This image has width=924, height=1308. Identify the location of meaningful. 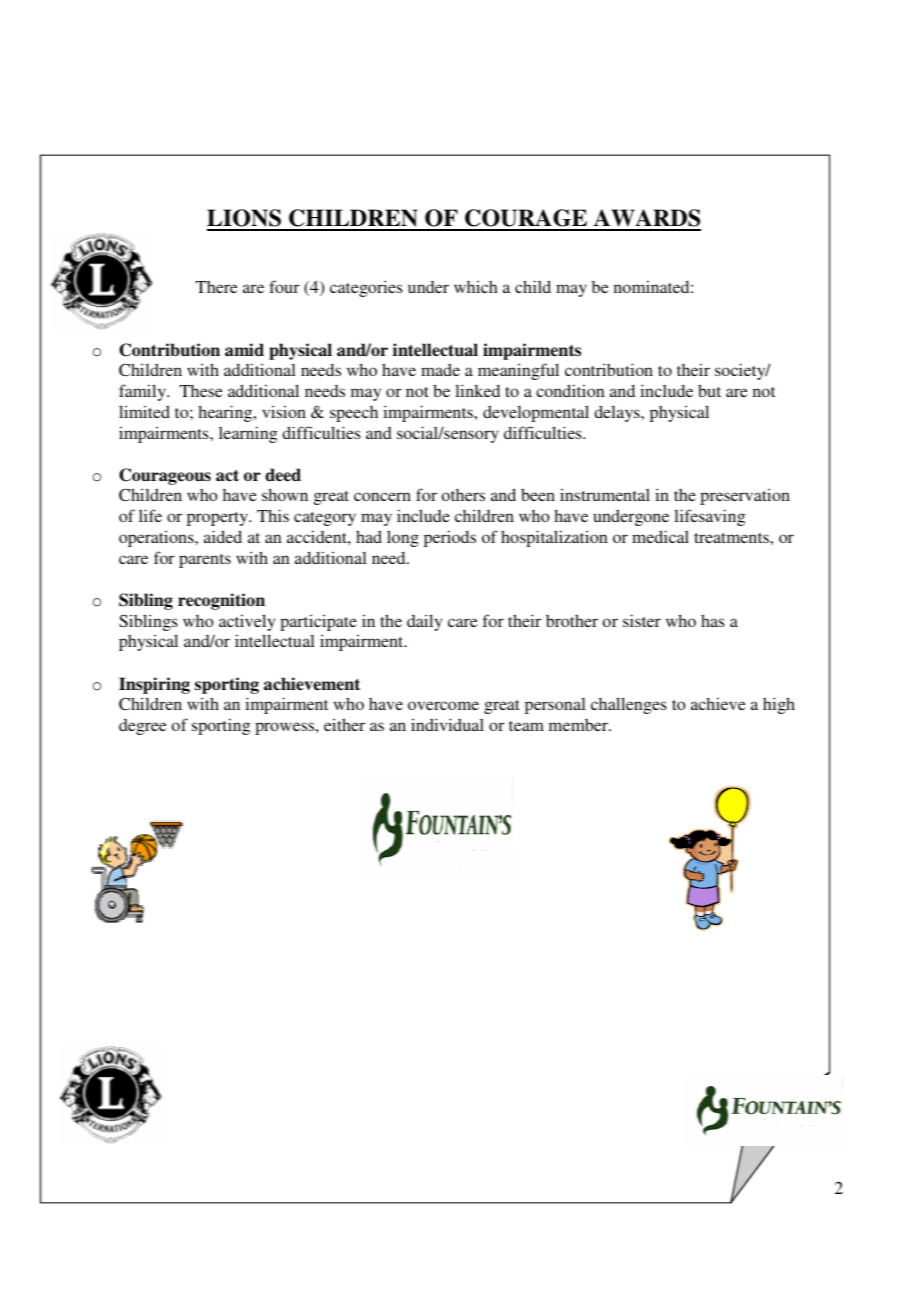
(518, 371).
